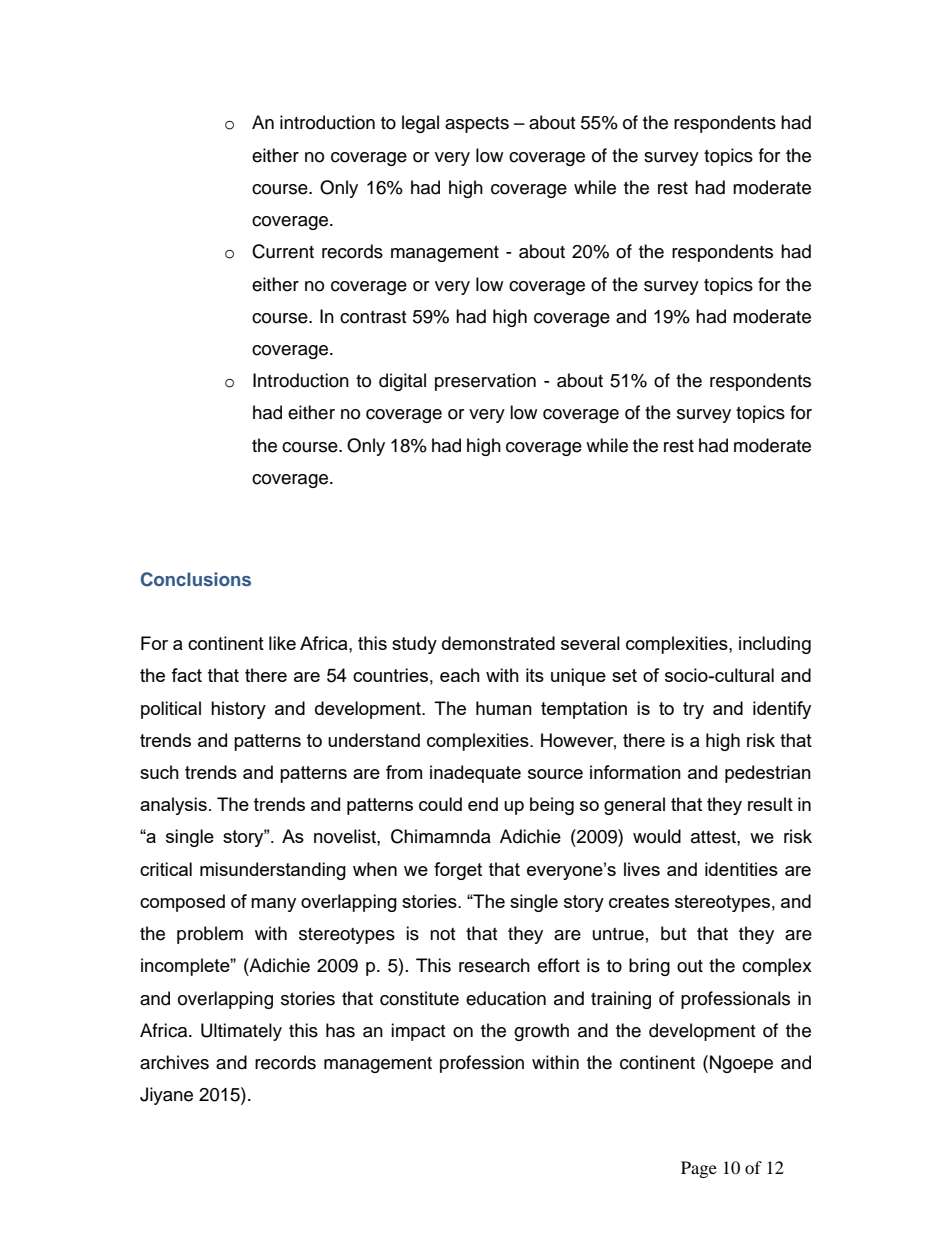 This page has width=952, height=1233. What do you see at coordinates (173, 806) in the page?
I see `analysis` at bounding box center [173, 806].
